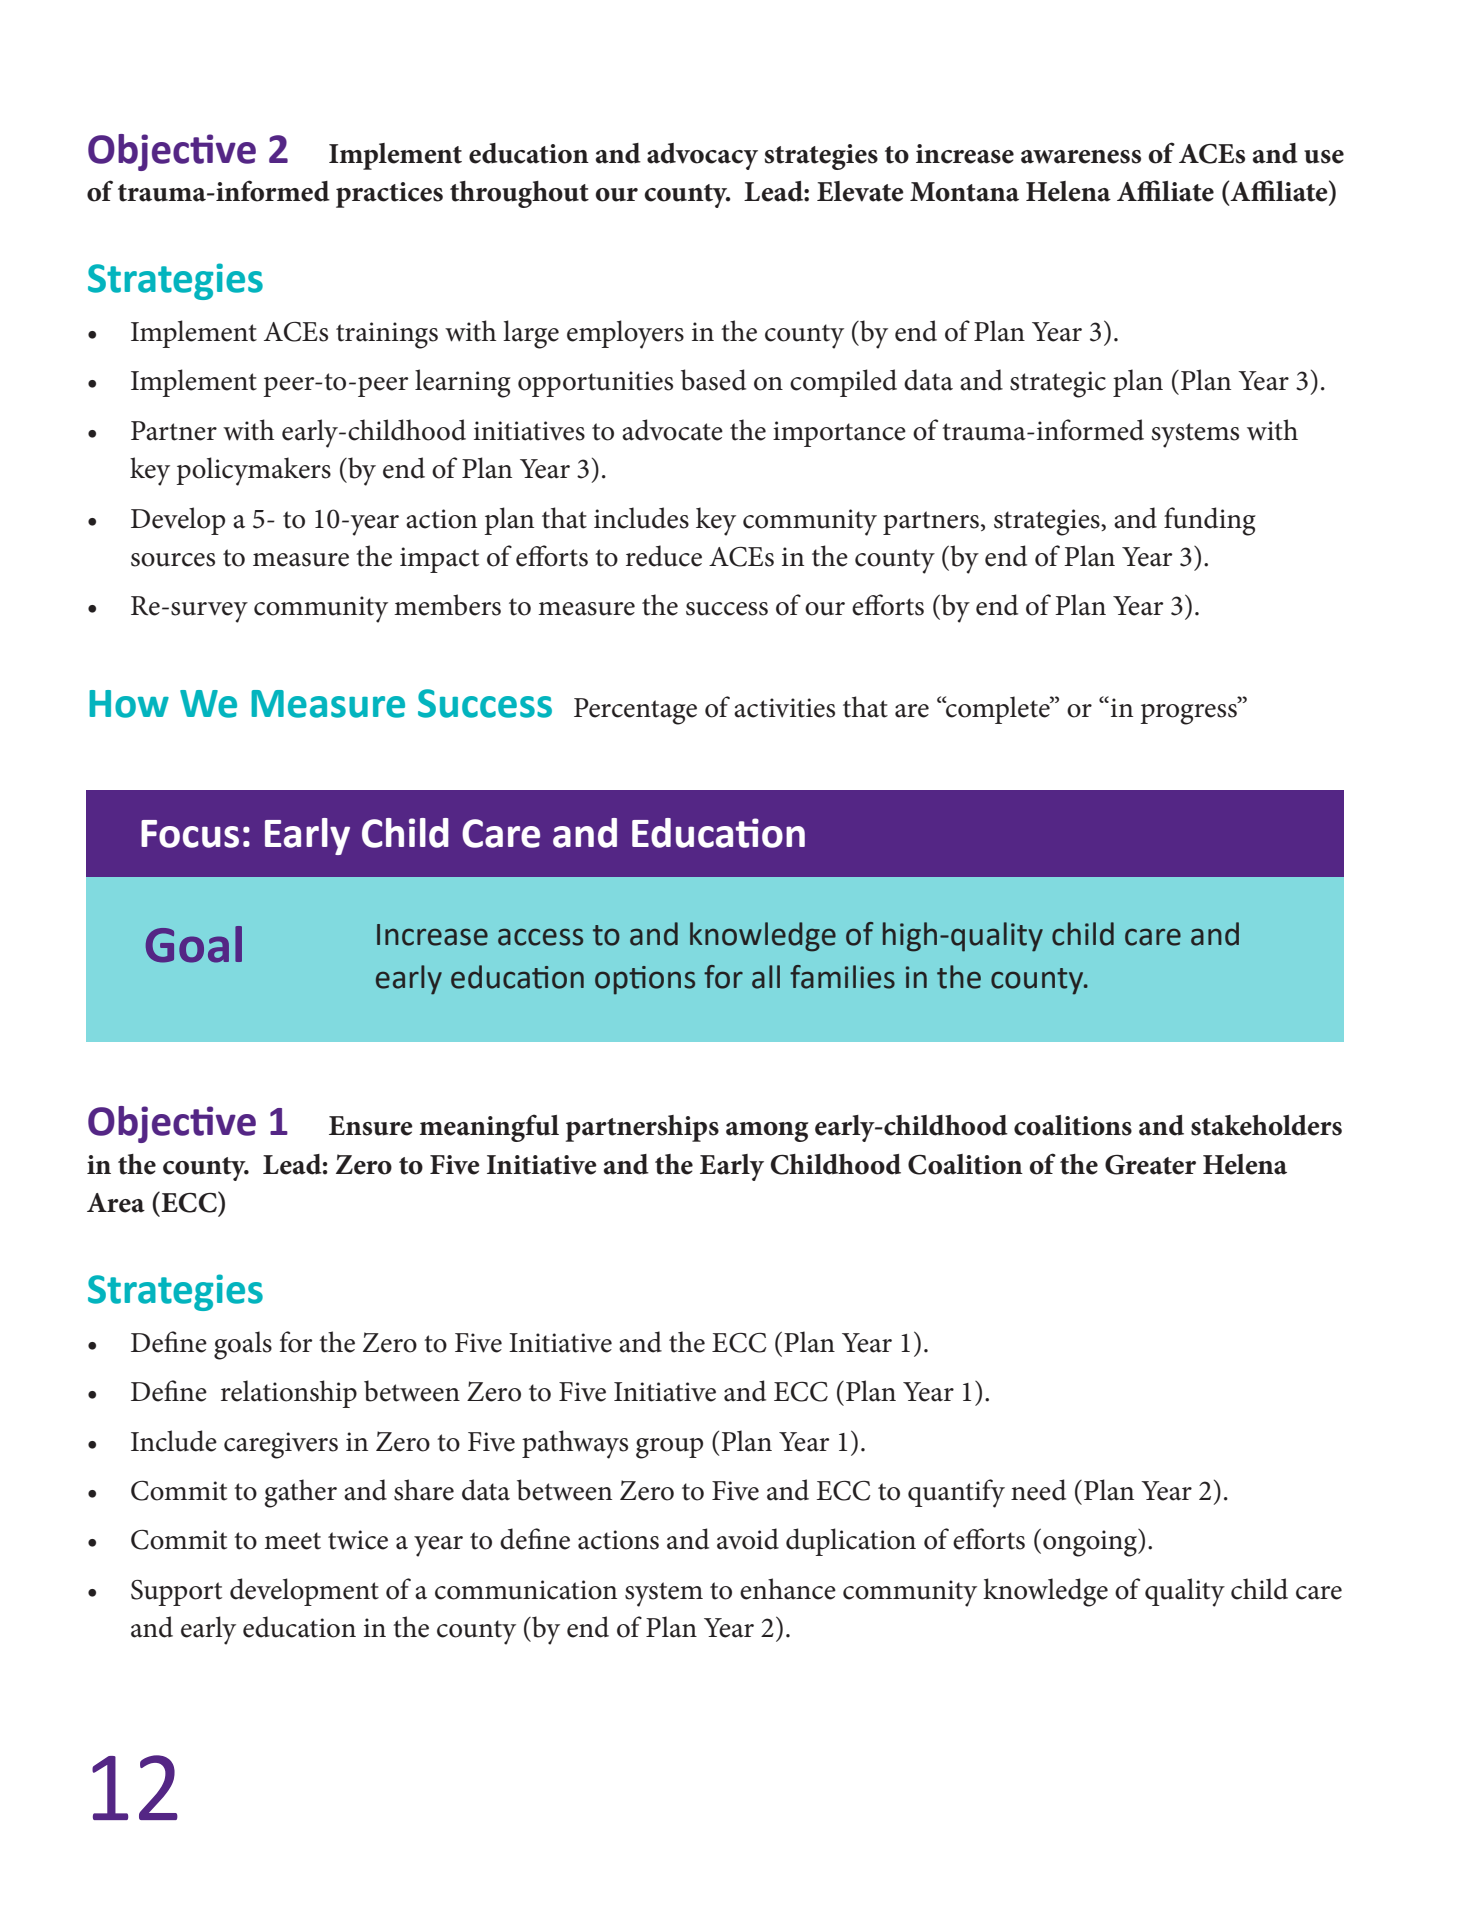  Describe the element at coordinates (1081, 157) in the document. I see `awareness` at that location.
